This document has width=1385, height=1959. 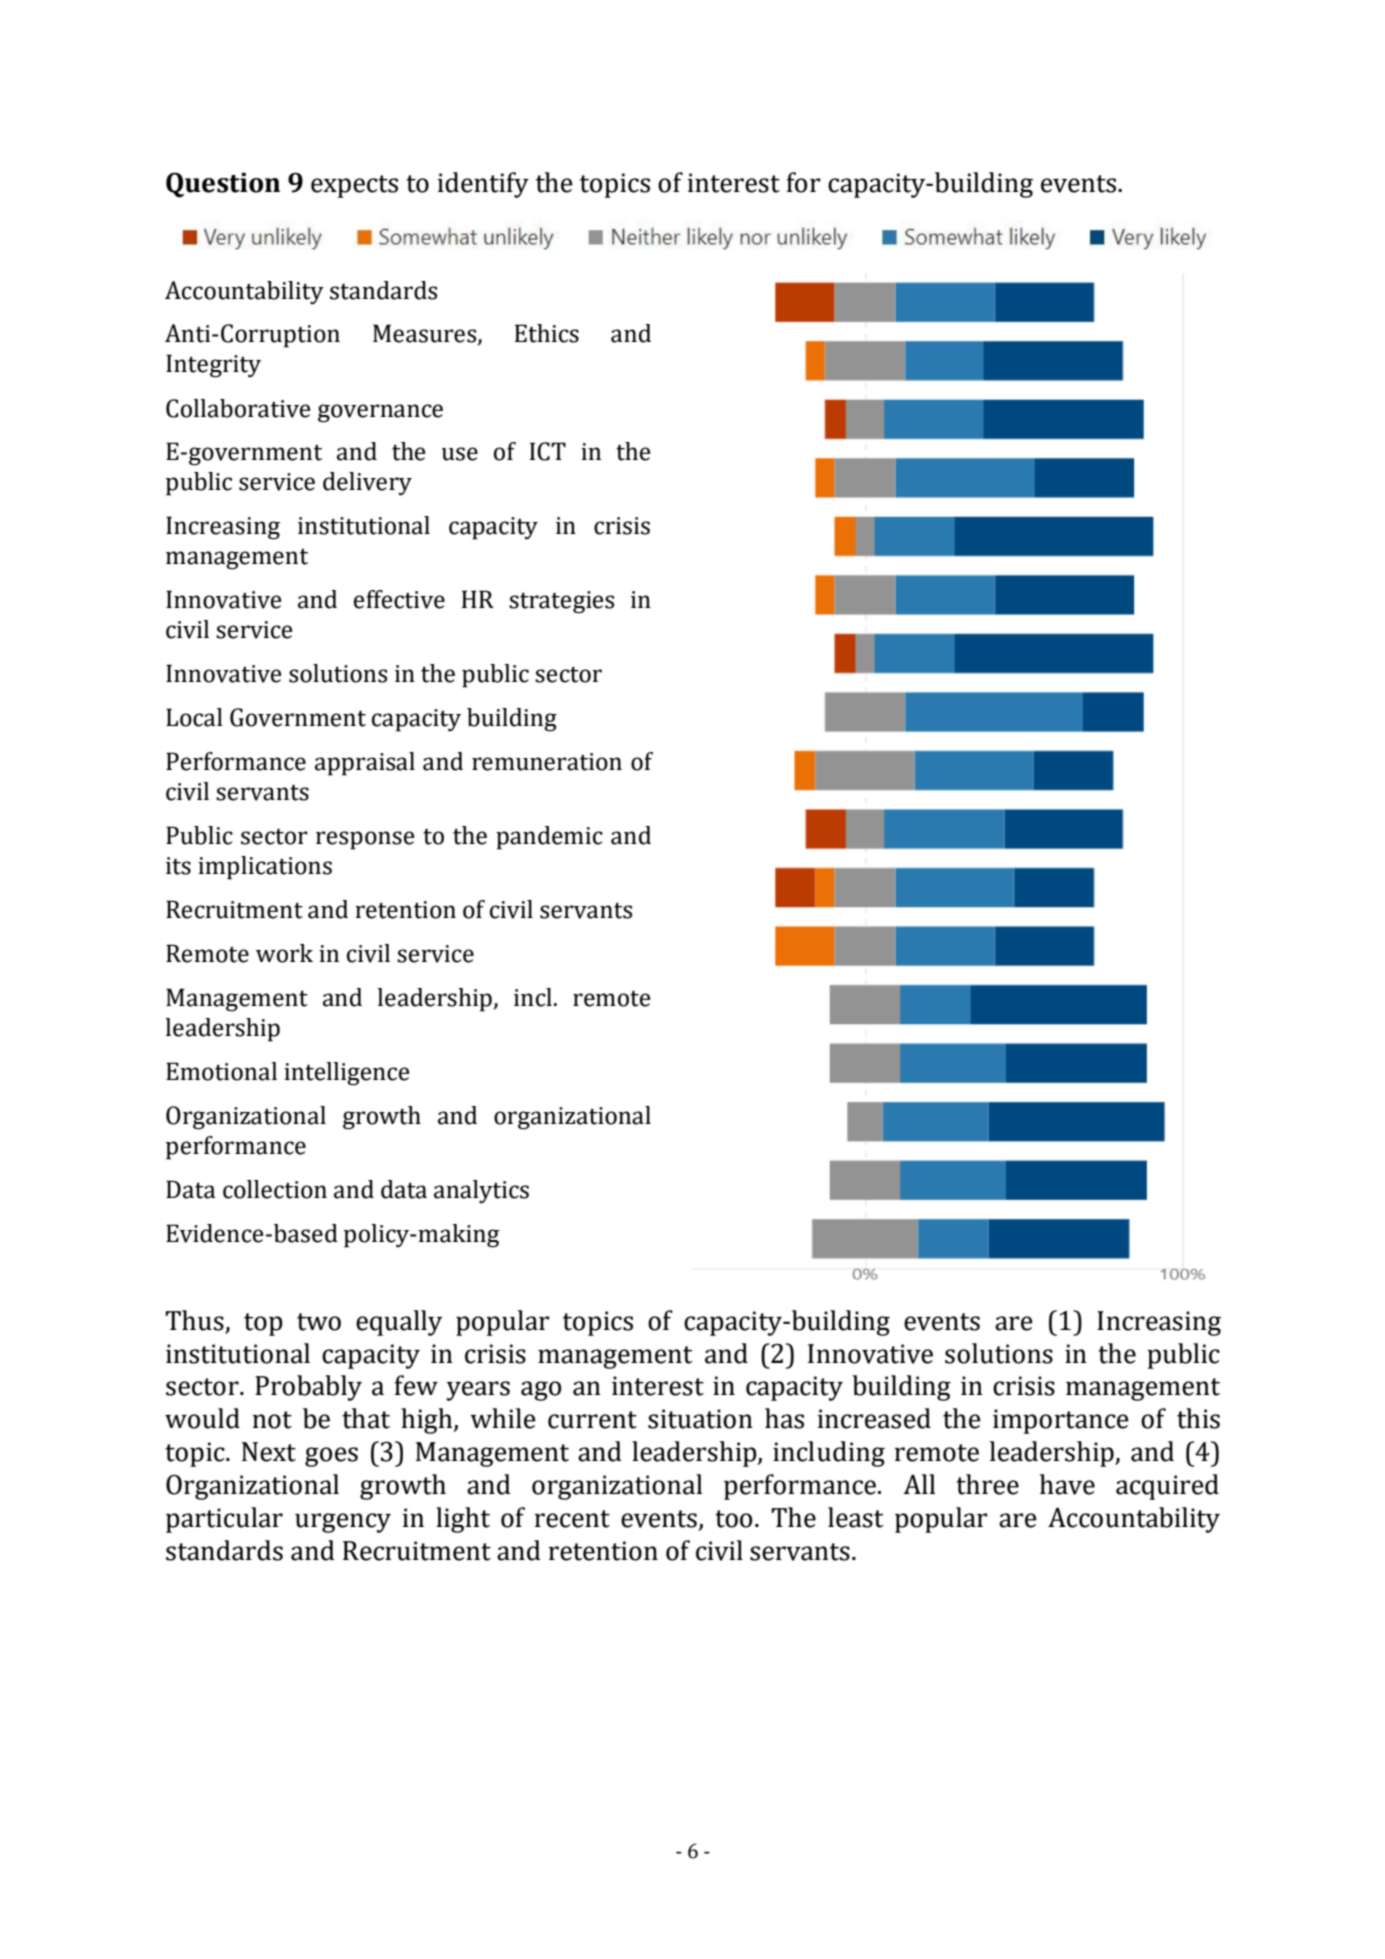 What do you see at coordinates (354, 186) in the document?
I see `expects` at bounding box center [354, 186].
